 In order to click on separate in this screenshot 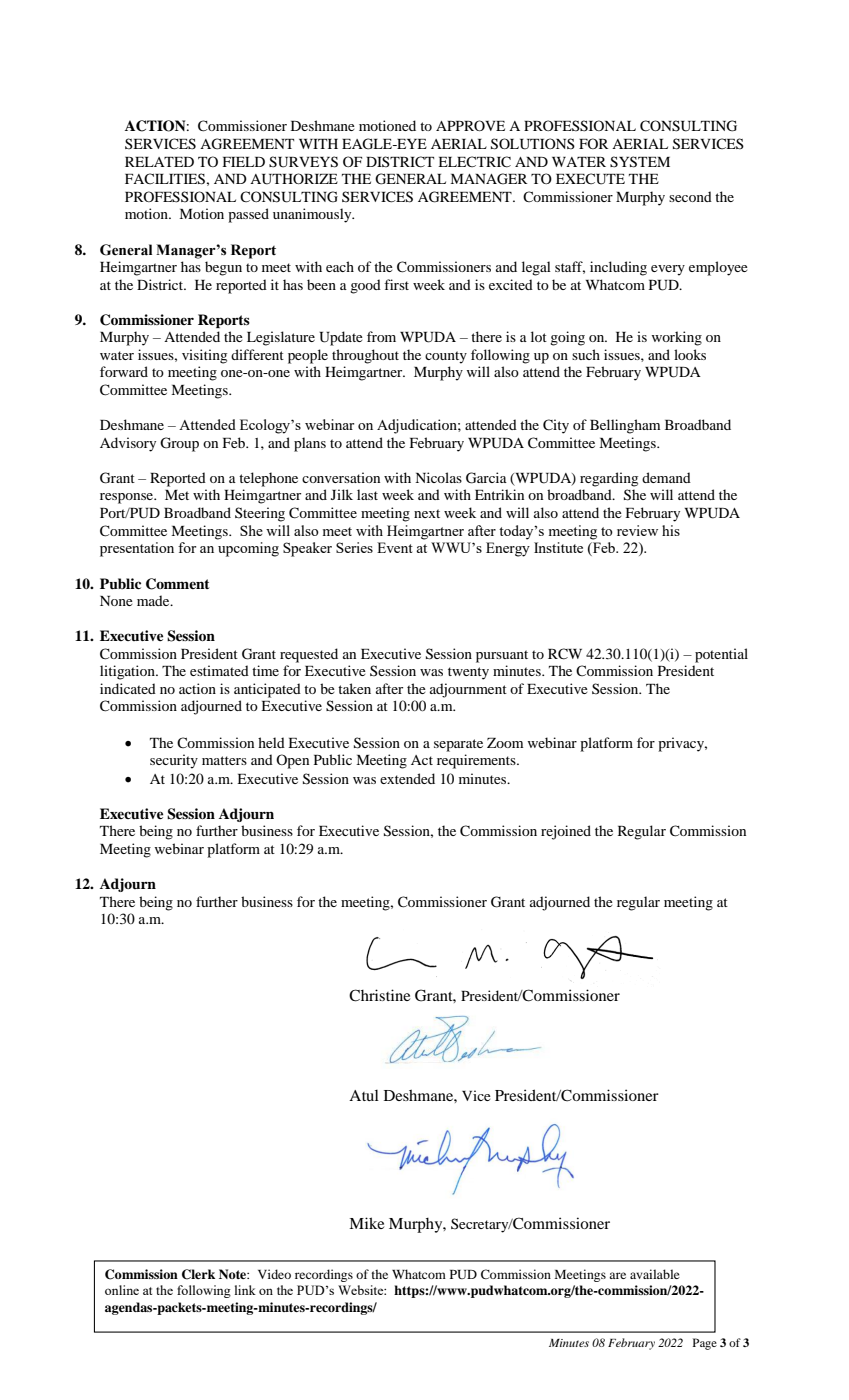, I will do `click(458, 745)`.
